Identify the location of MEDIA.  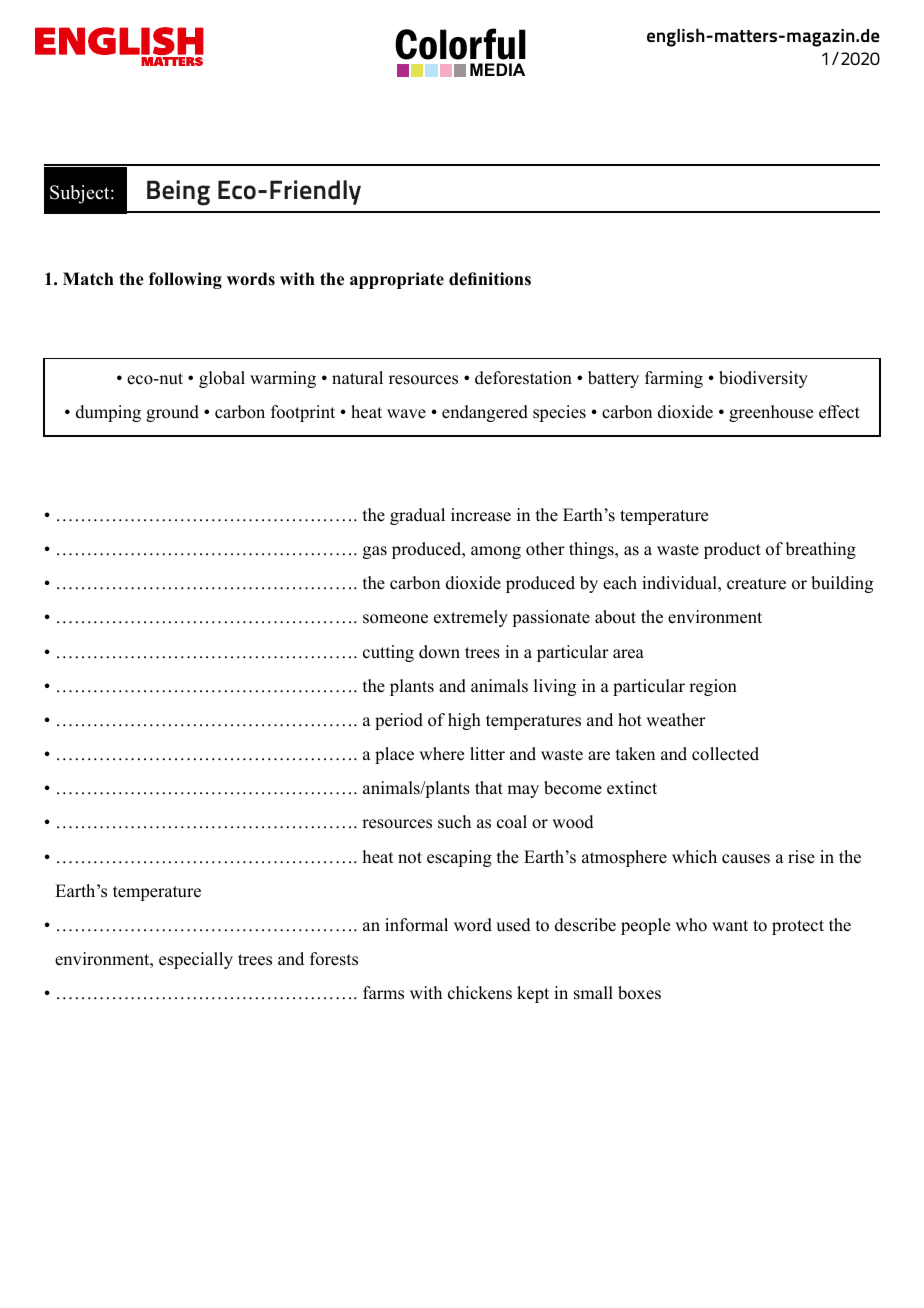
(497, 69).
